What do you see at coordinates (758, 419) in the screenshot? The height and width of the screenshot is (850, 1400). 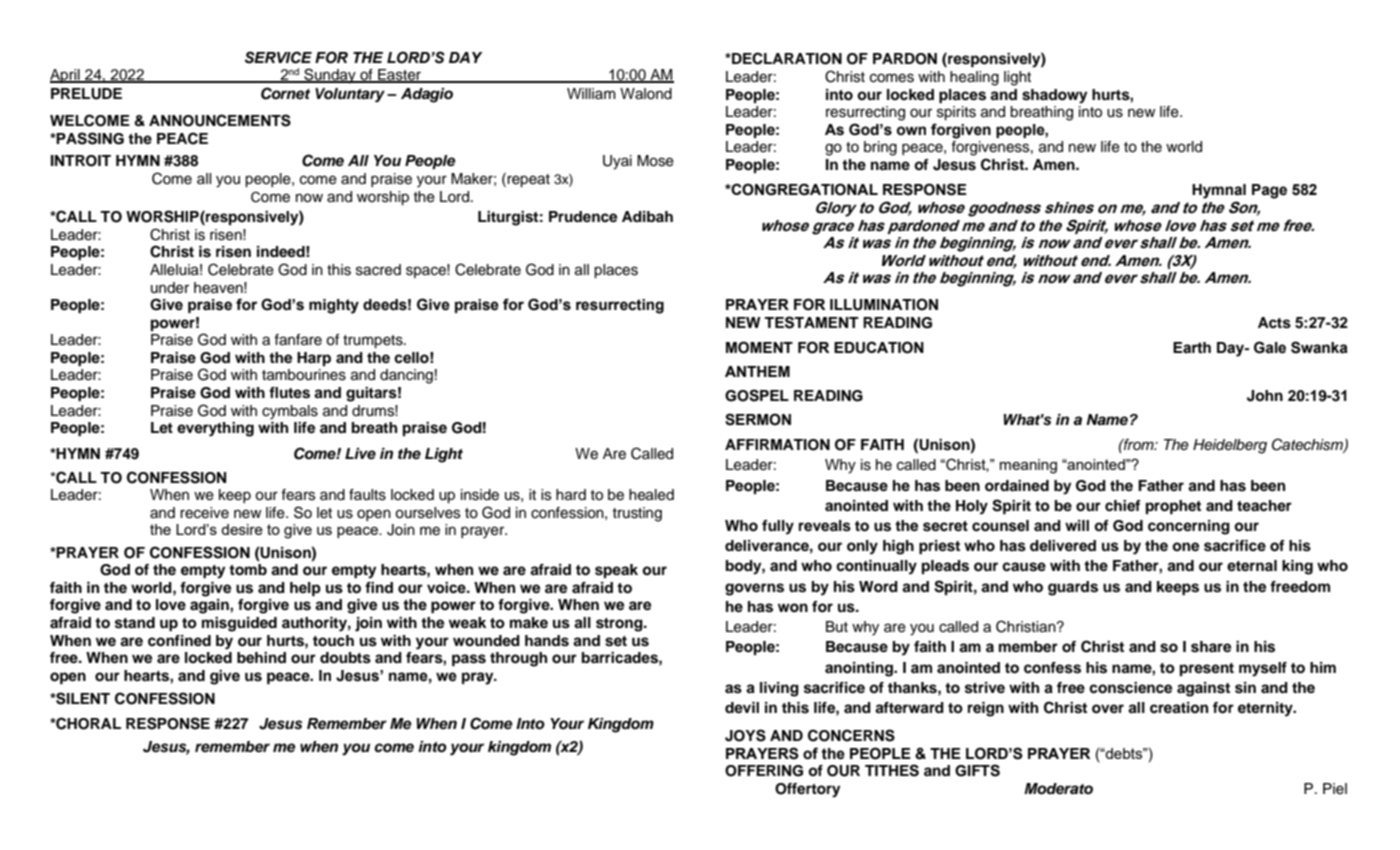 I see `SERMON` at bounding box center [758, 419].
